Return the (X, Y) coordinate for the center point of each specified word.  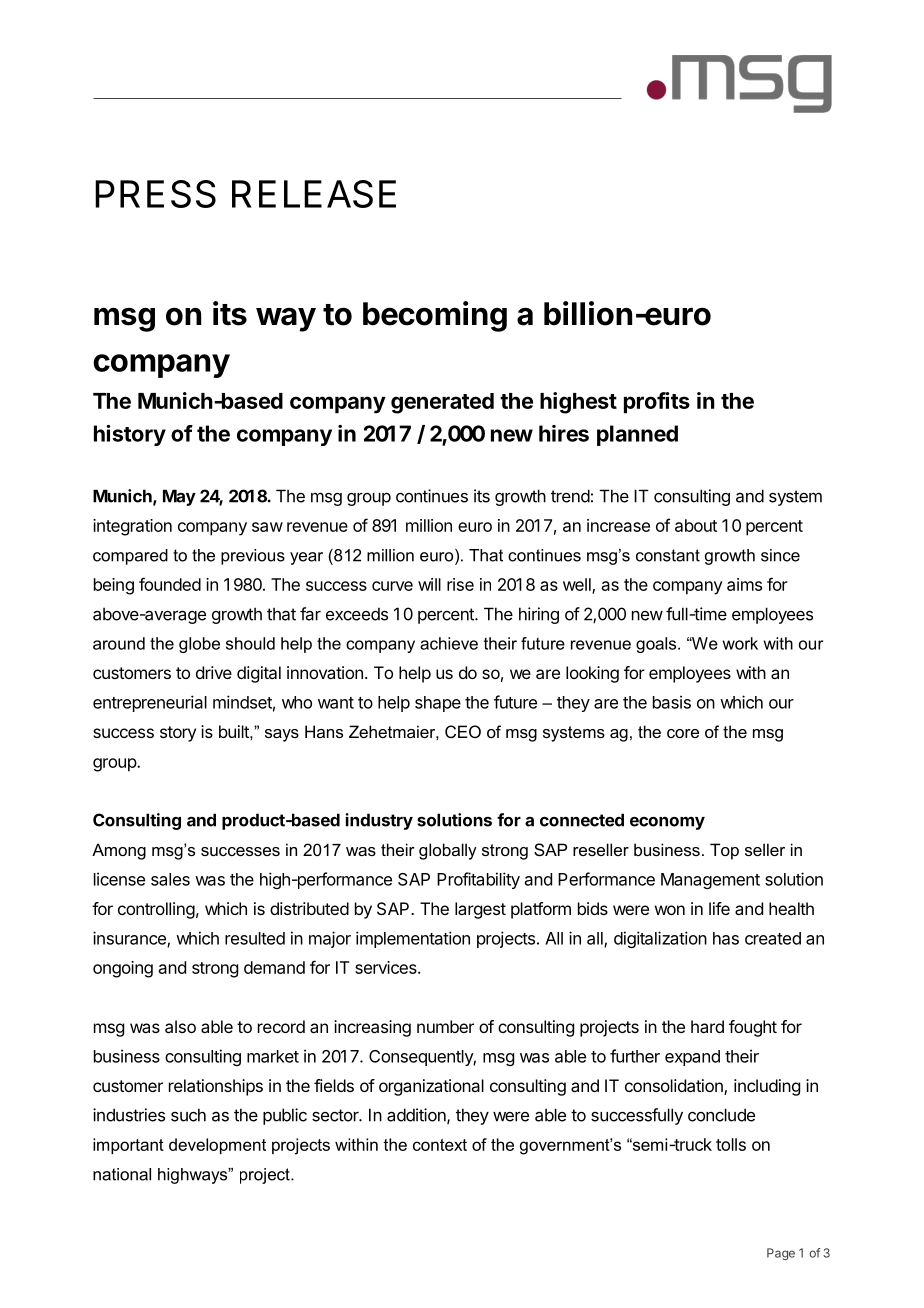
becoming (435, 316)
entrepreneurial (150, 703)
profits (657, 403)
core (683, 733)
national (122, 1174)
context (440, 1145)
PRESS (155, 194)
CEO (463, 731)
